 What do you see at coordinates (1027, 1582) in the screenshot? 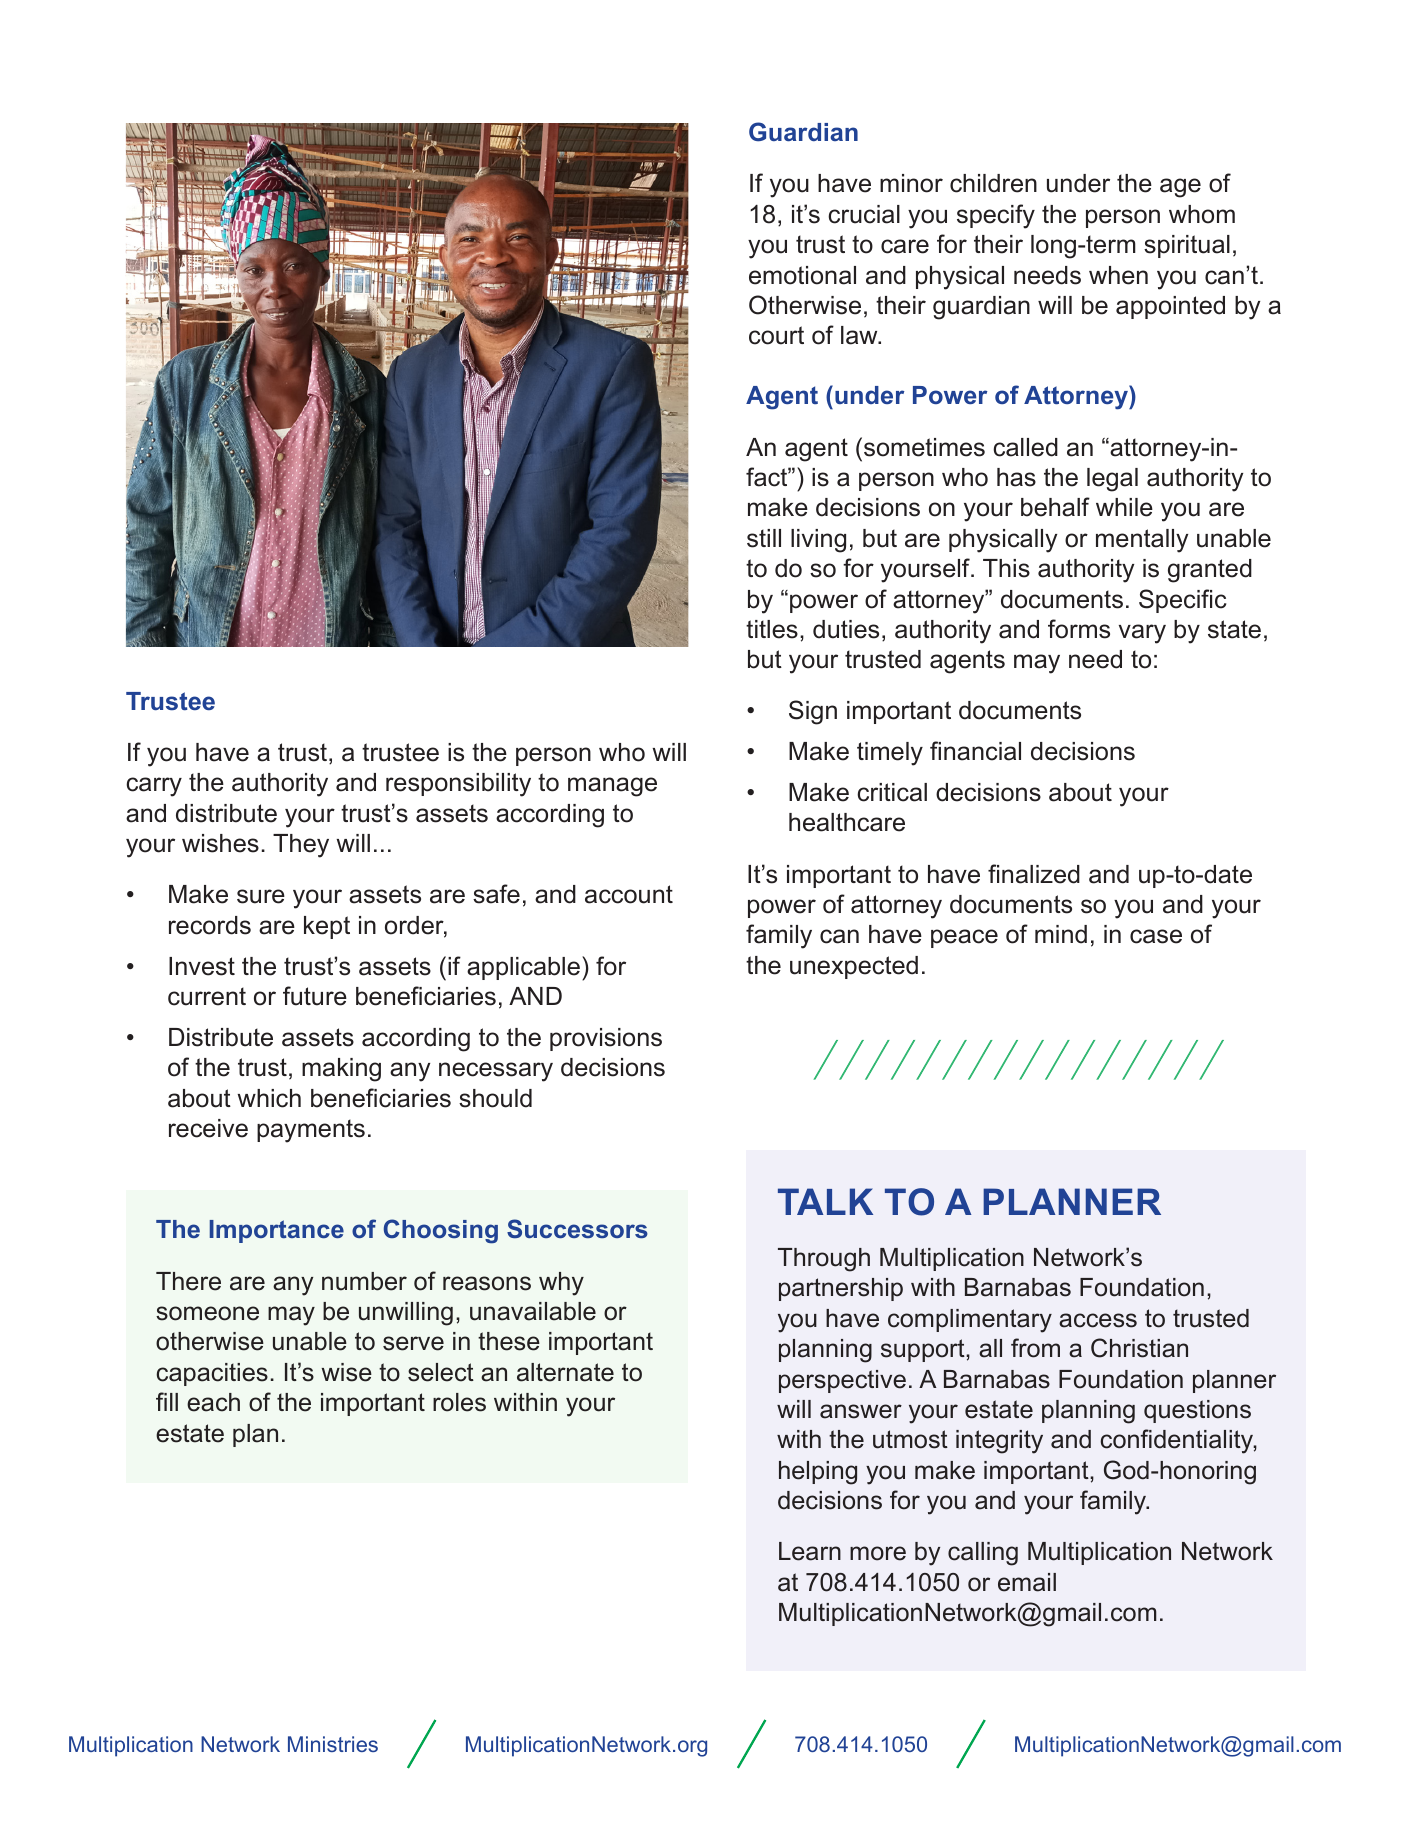
I see `email` at bounding box center [1027, 1582].
